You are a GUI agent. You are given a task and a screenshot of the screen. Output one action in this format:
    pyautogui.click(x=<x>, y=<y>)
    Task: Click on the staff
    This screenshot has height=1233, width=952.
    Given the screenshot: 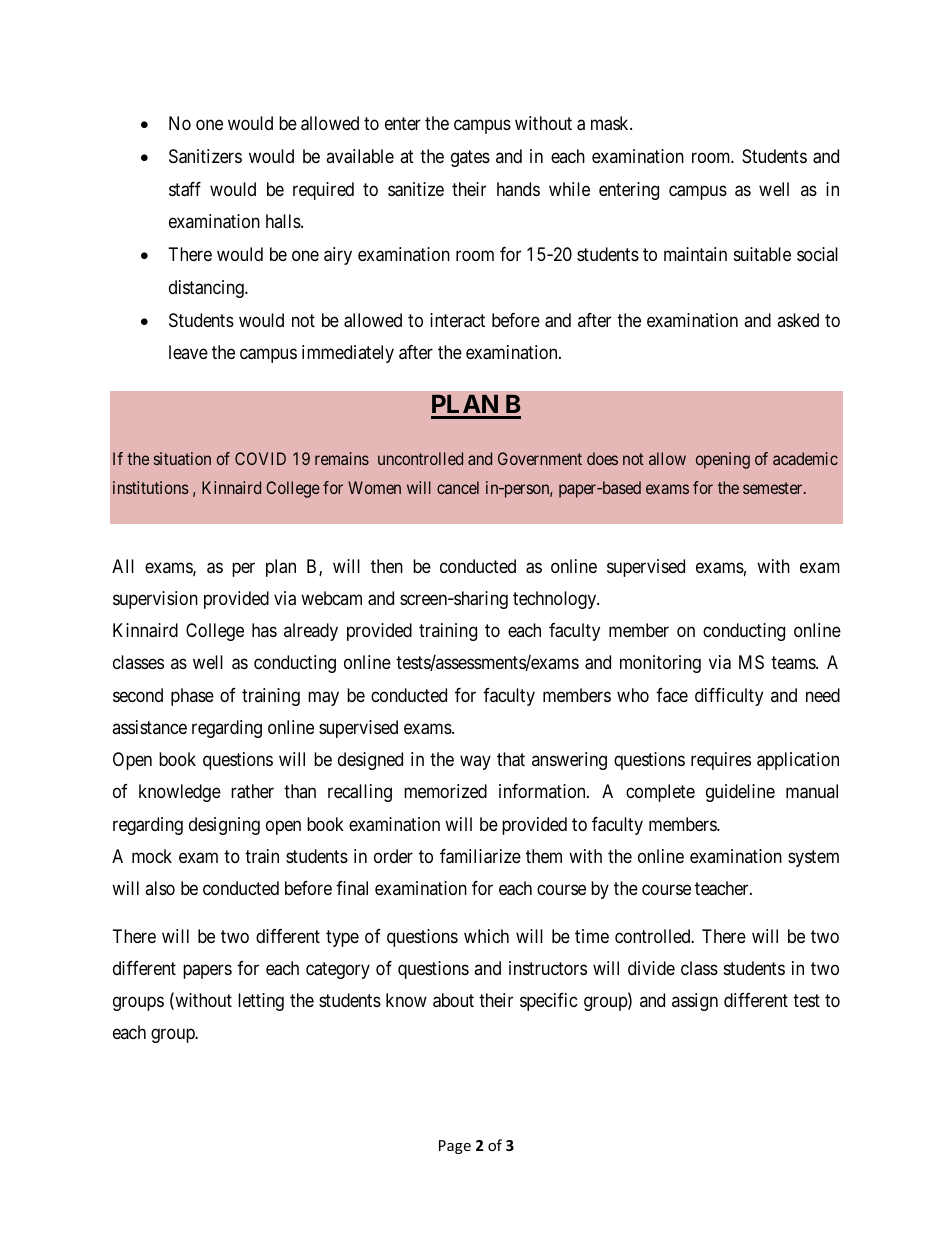 What is the action you would take?
    pyautogui.click(x=185, y=189)
